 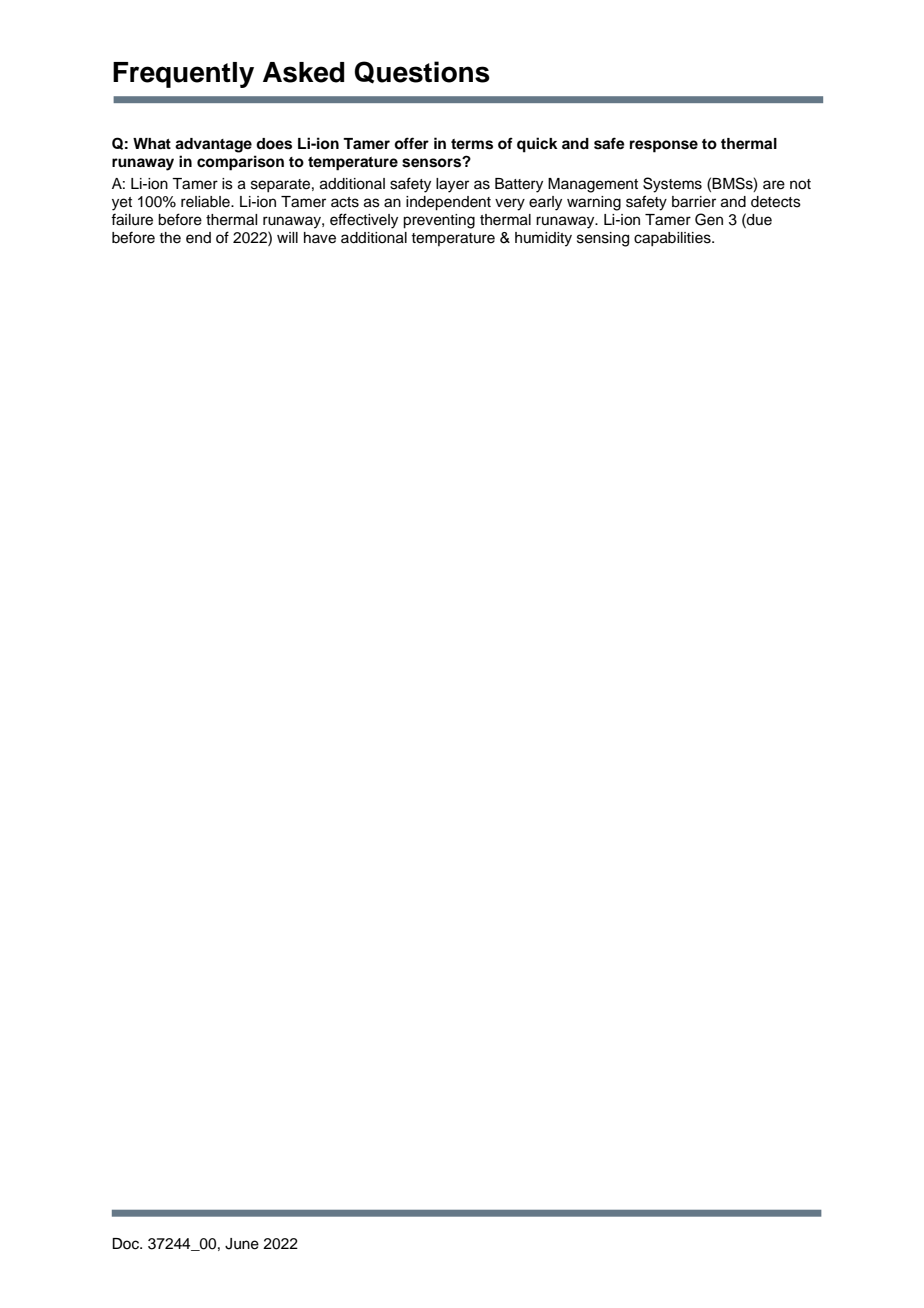 I want to click on Doc, so click(x=126, y=1244).
